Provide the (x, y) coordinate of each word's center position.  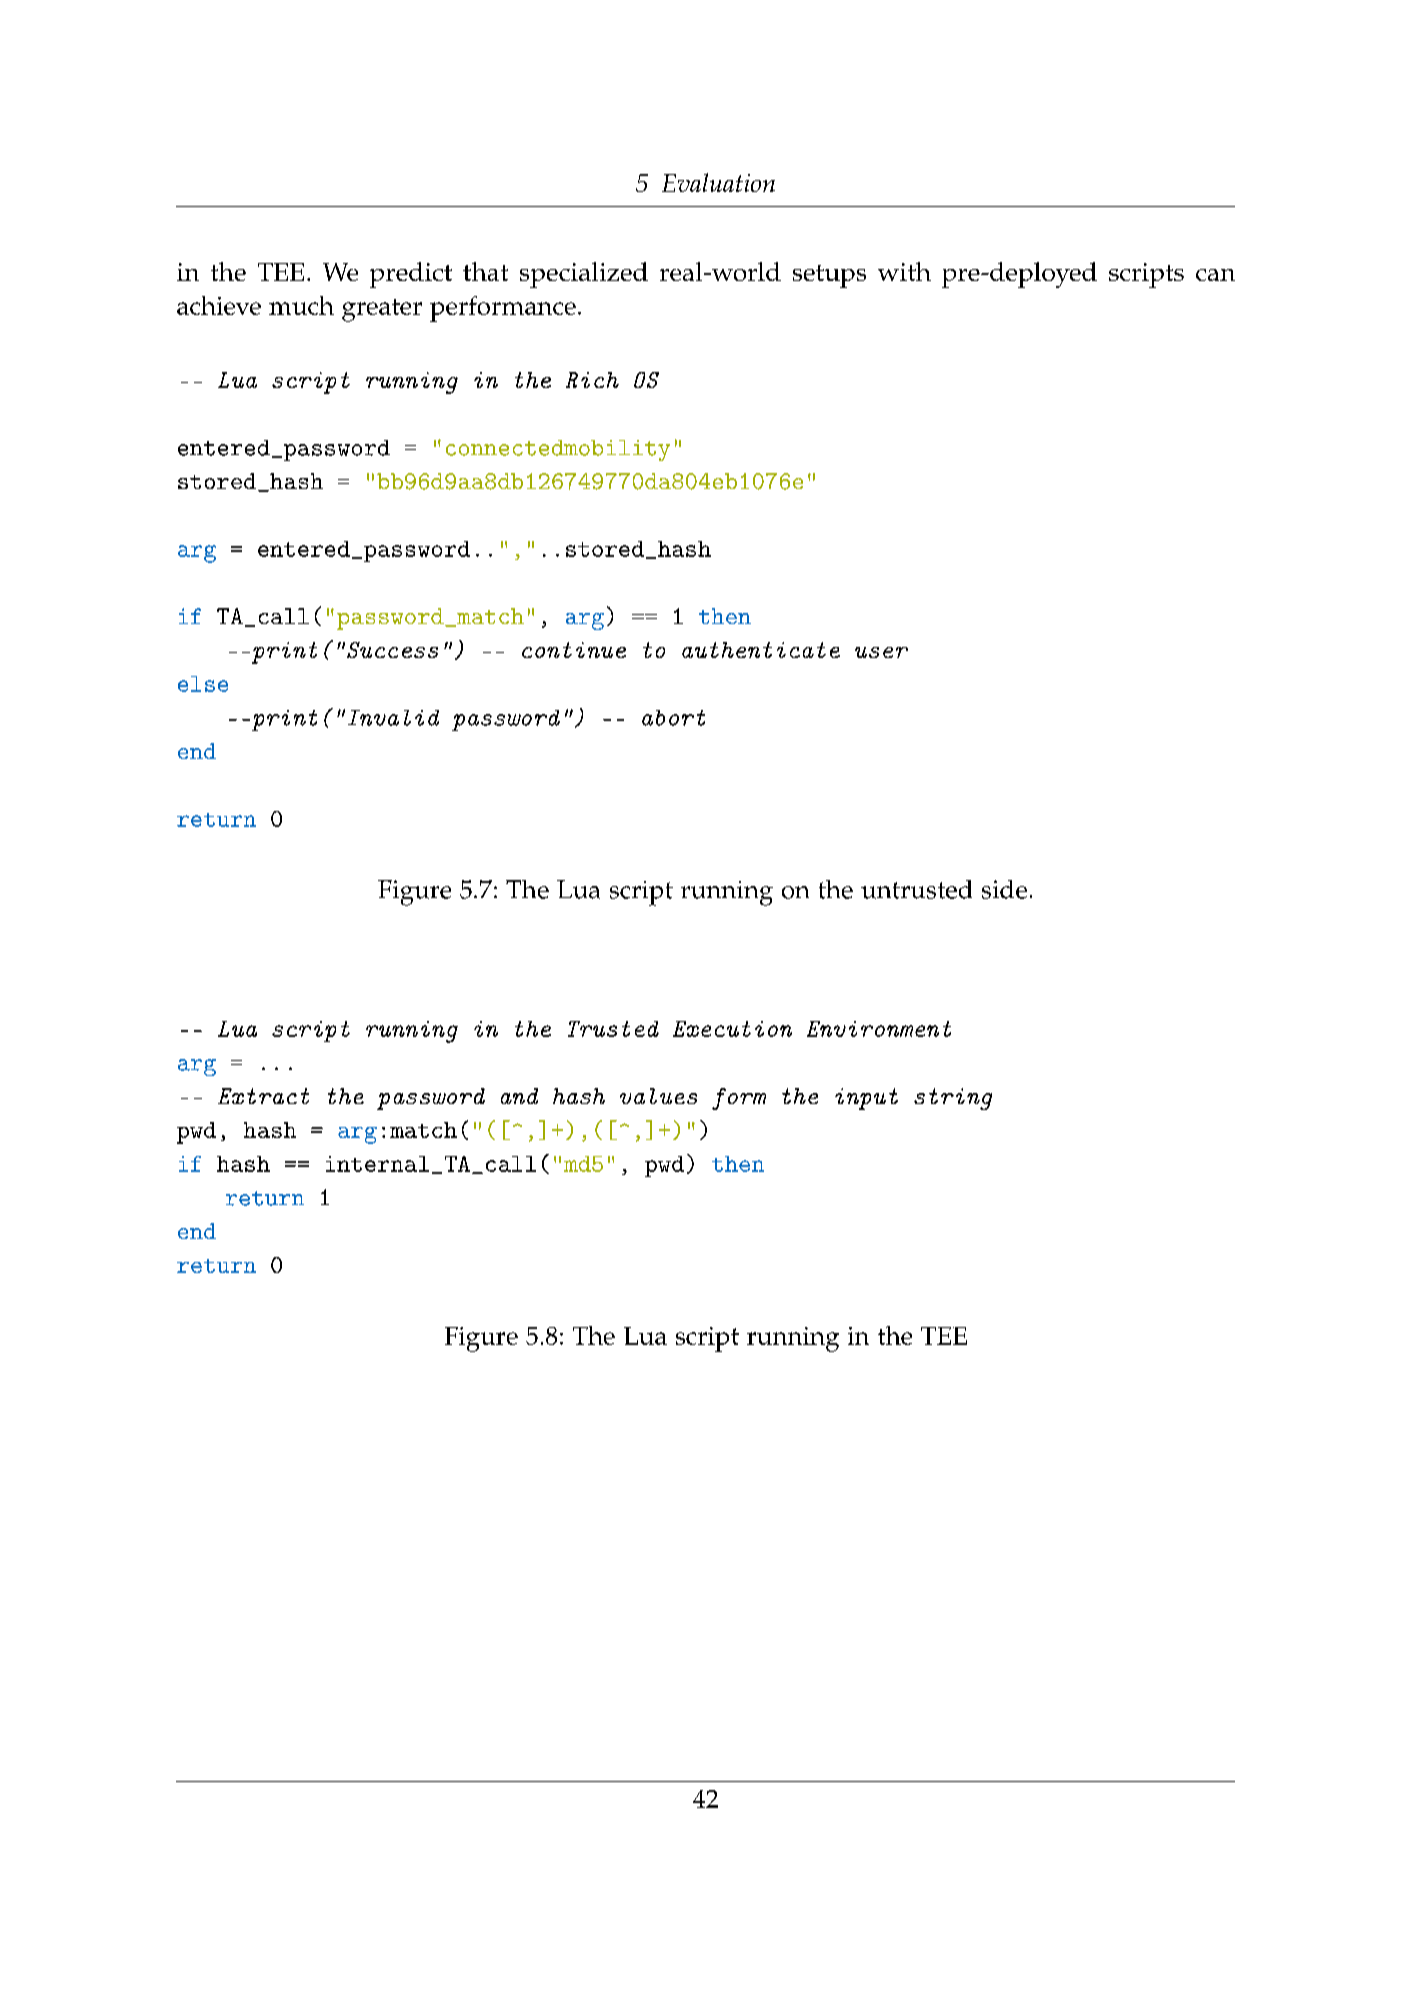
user (881, 652)
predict (411, 275)
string (953, 1099)
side (1004, 889)
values (658, 1096)
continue (574, 650)
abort (673, 718)
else (203, 684)
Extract (263, 1096)
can (1215, 275)
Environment (879, 1029)
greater (382, 310)
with (904, 271)
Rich (592, 380)
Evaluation (718, 182)
